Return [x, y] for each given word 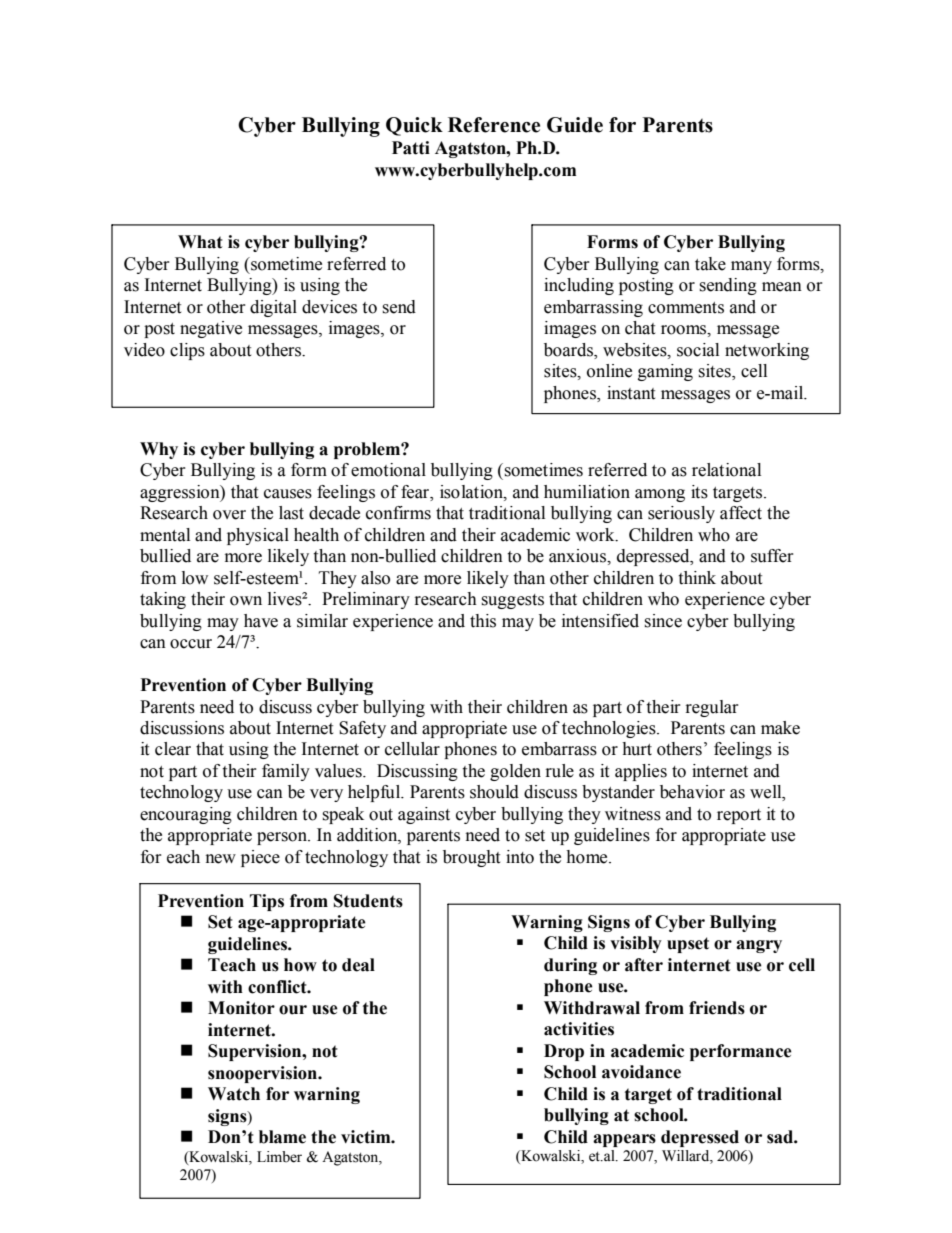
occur [191, 644]
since [663, 621]
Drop [564, 1052]
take [710, 264]
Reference [494, 125]
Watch [234, 1094]
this [483, 621]
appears [624, 1140]
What [200, 242]
